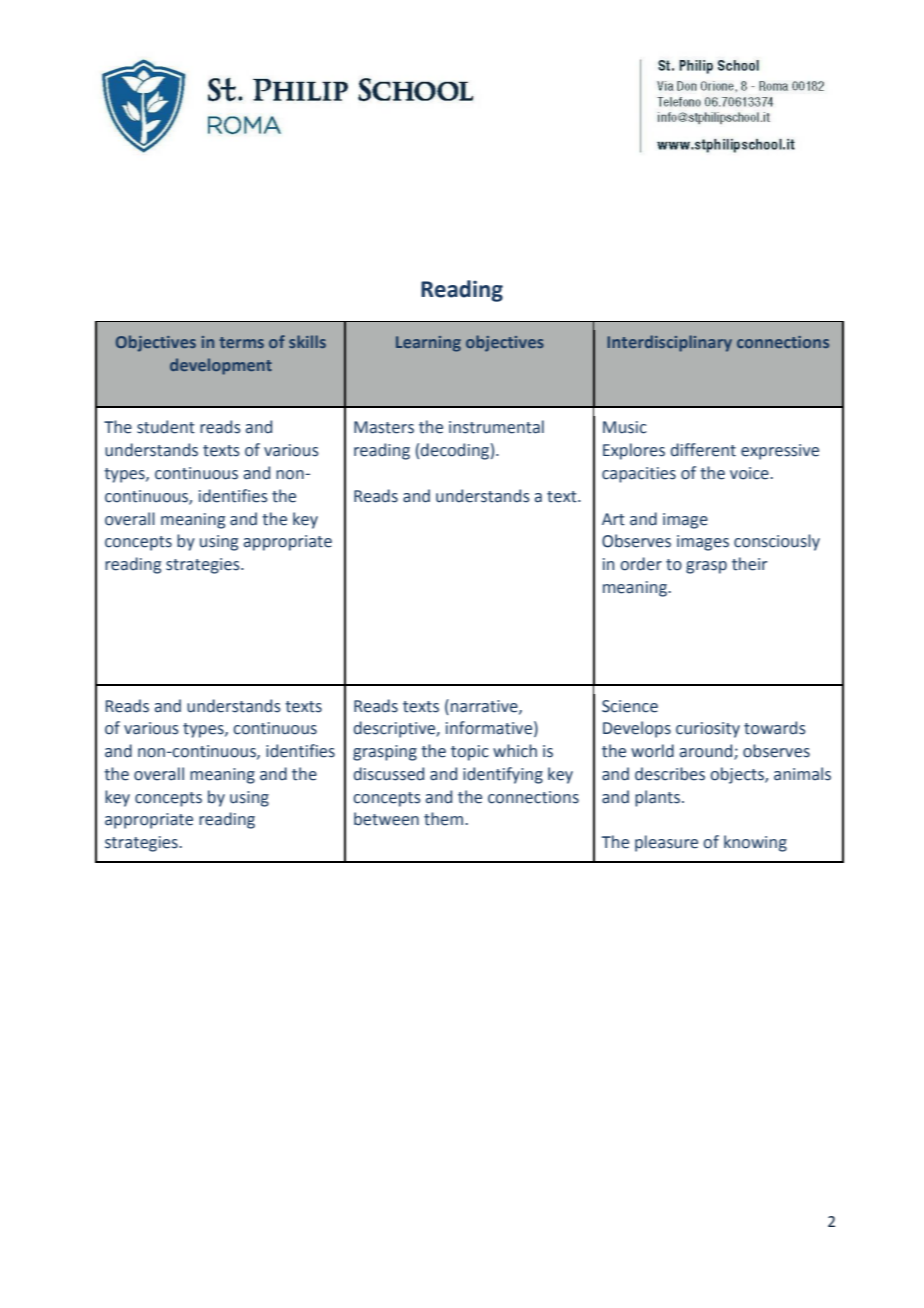 This screenshot has width=924, height=1308. I want to click on order, so click(641, 564).
